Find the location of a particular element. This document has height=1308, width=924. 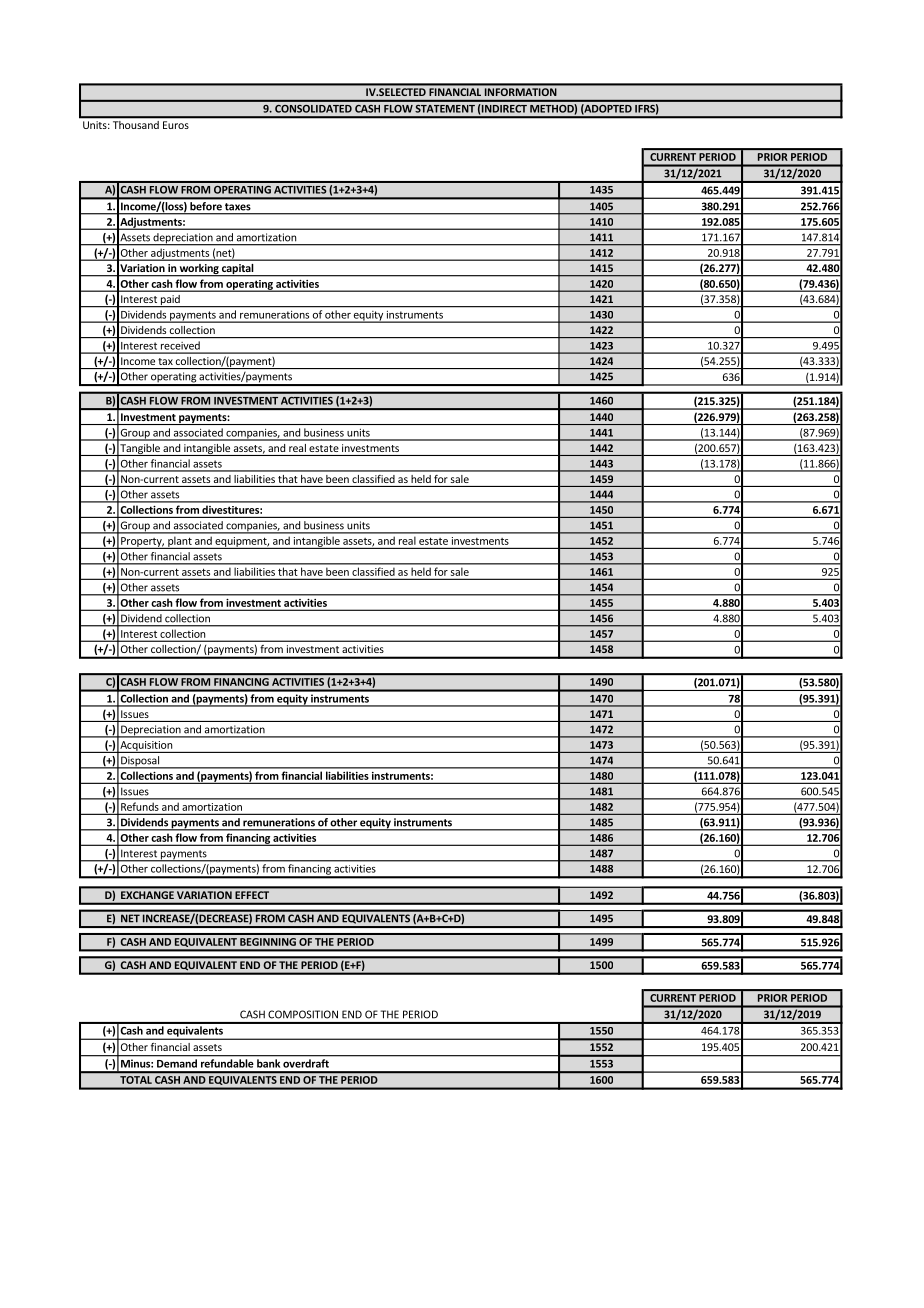

Disposal is located at coordinates (140, 762).
